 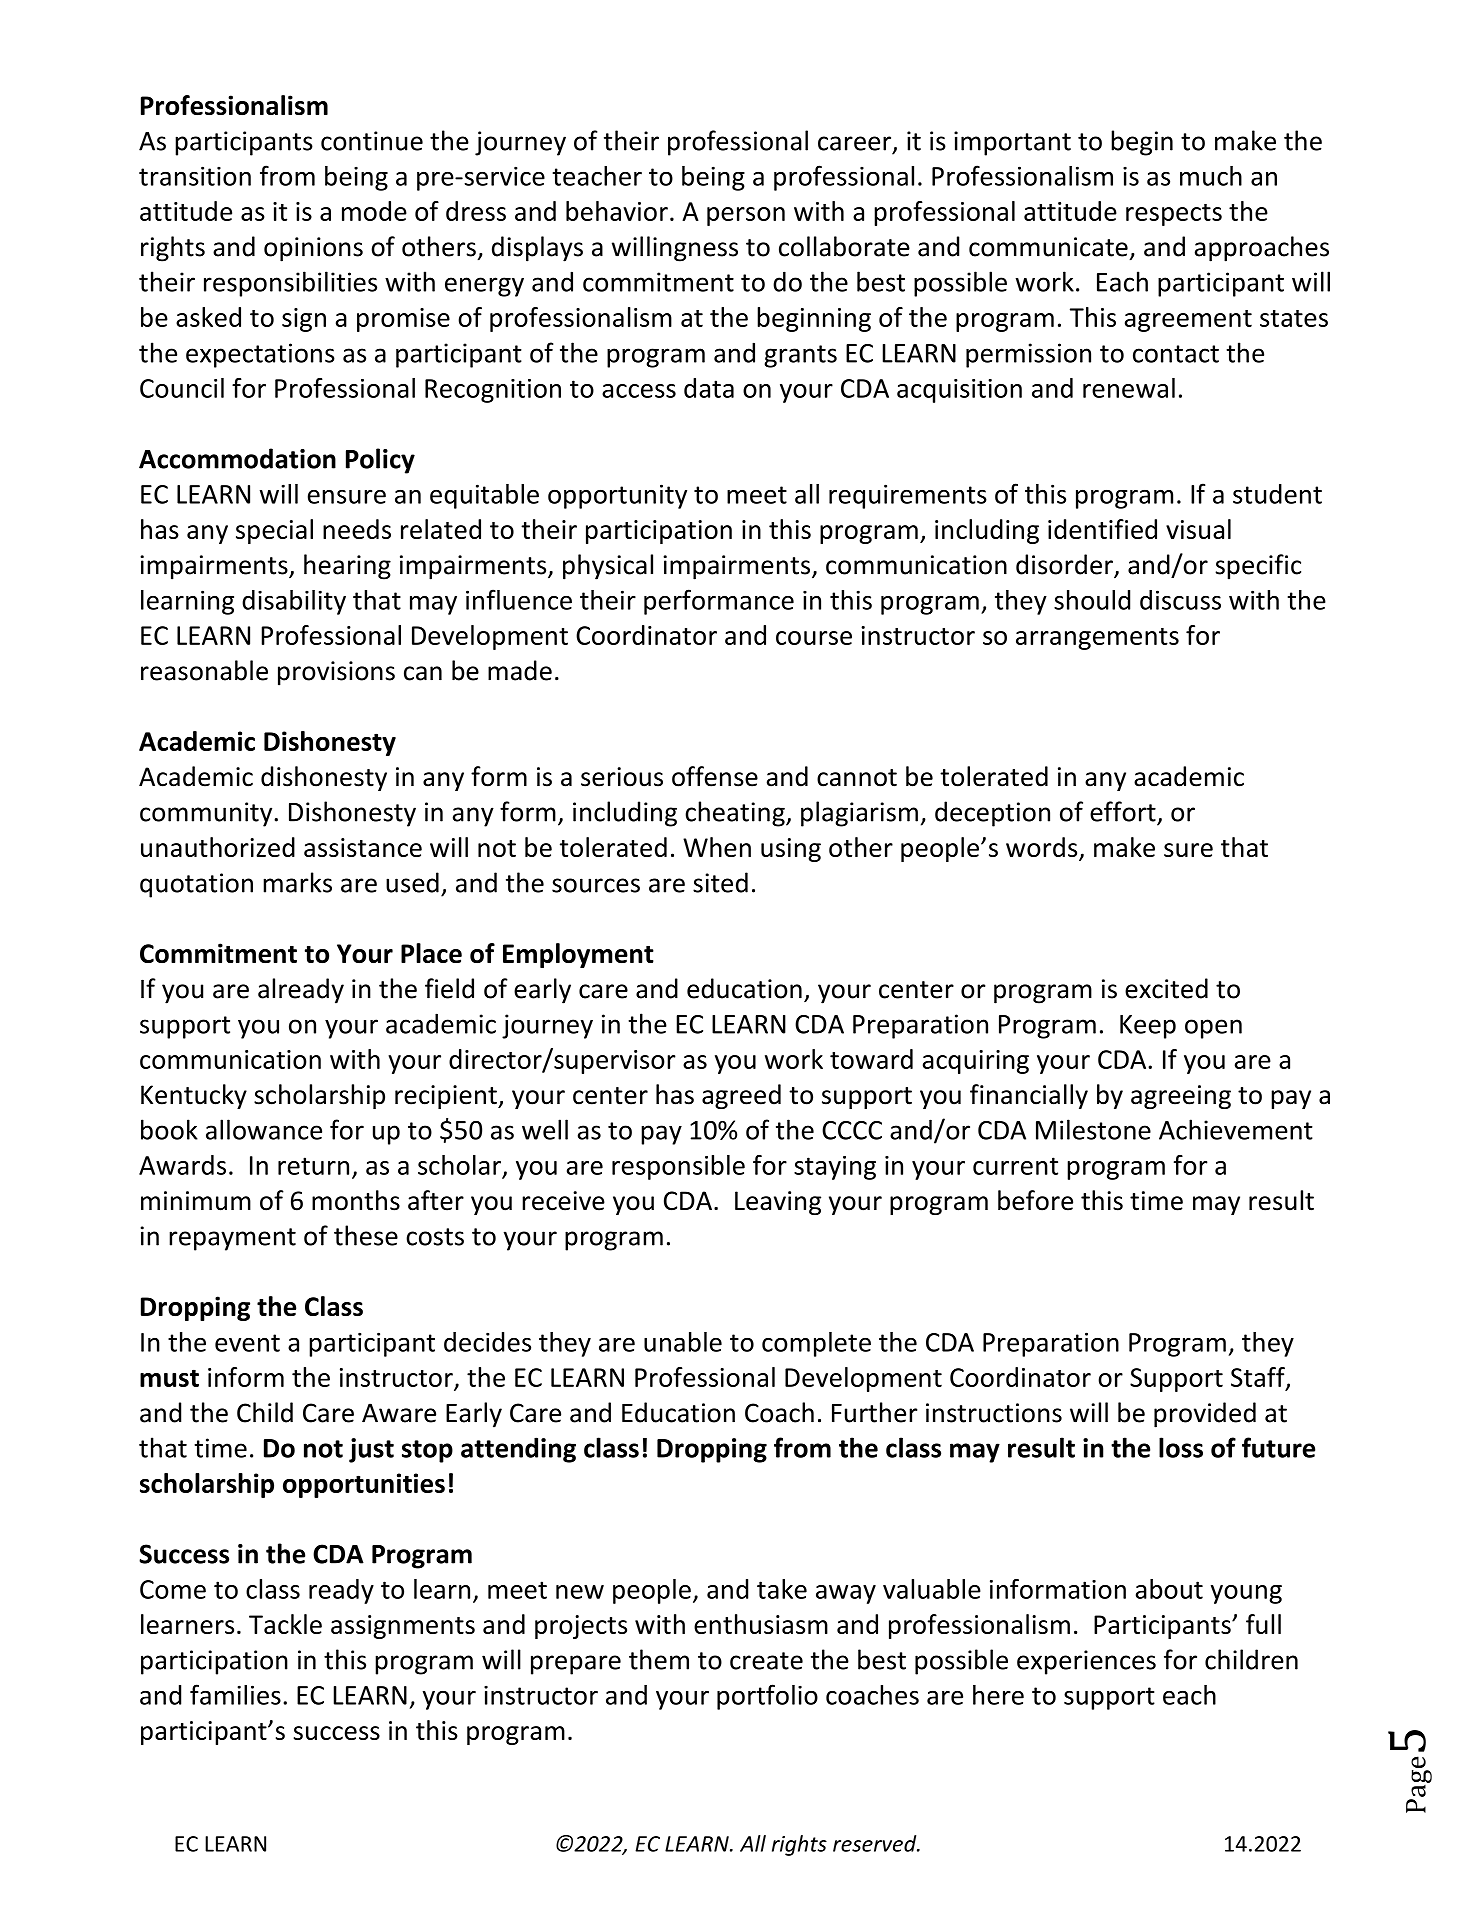 What do you see at coordinates (374, 211) in the document?
I see `mode` at bounding box center [374, 211].
